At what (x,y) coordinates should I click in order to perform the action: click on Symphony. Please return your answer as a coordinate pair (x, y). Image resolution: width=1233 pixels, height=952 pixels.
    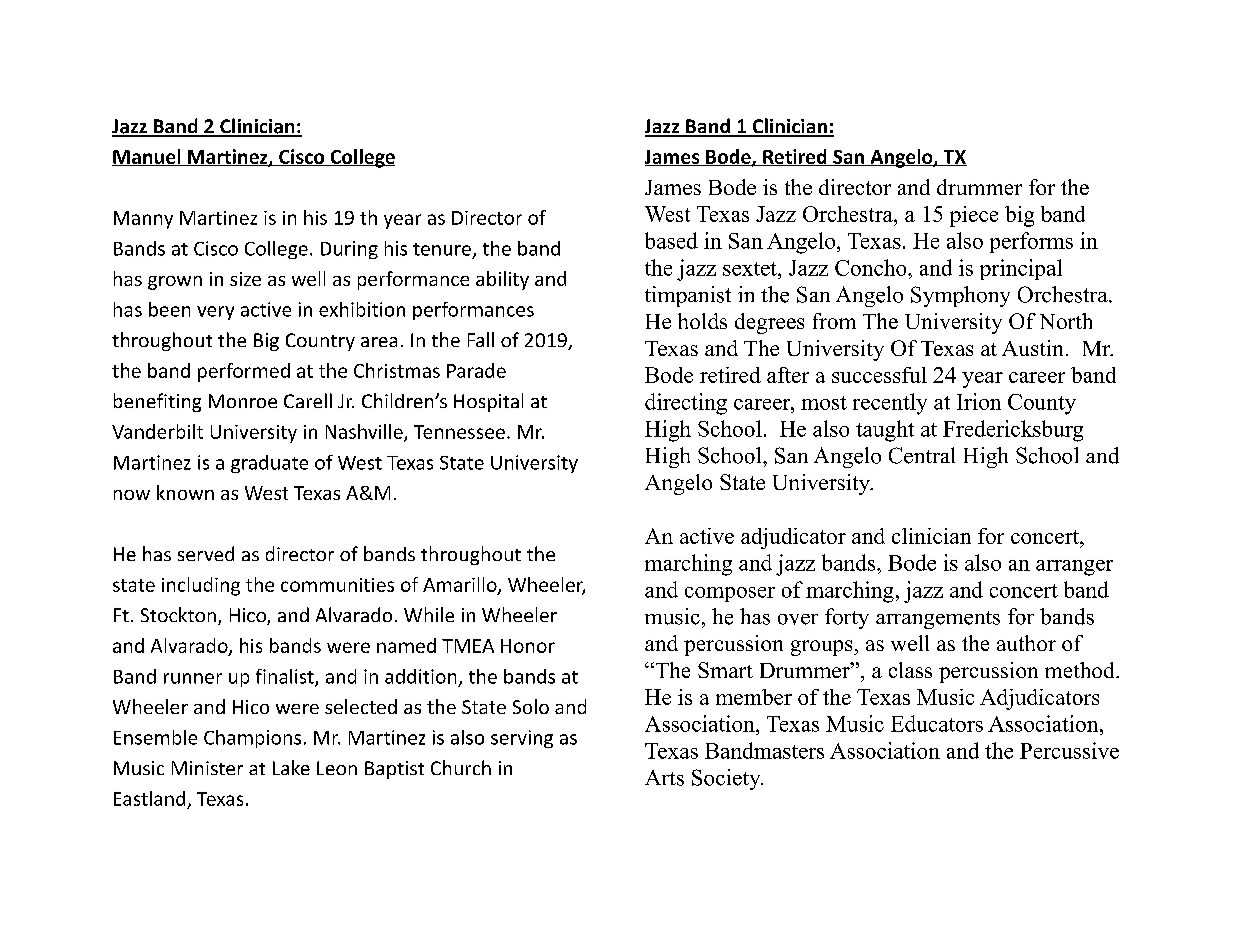
    Looking at the image, I should click on (960, 296).
